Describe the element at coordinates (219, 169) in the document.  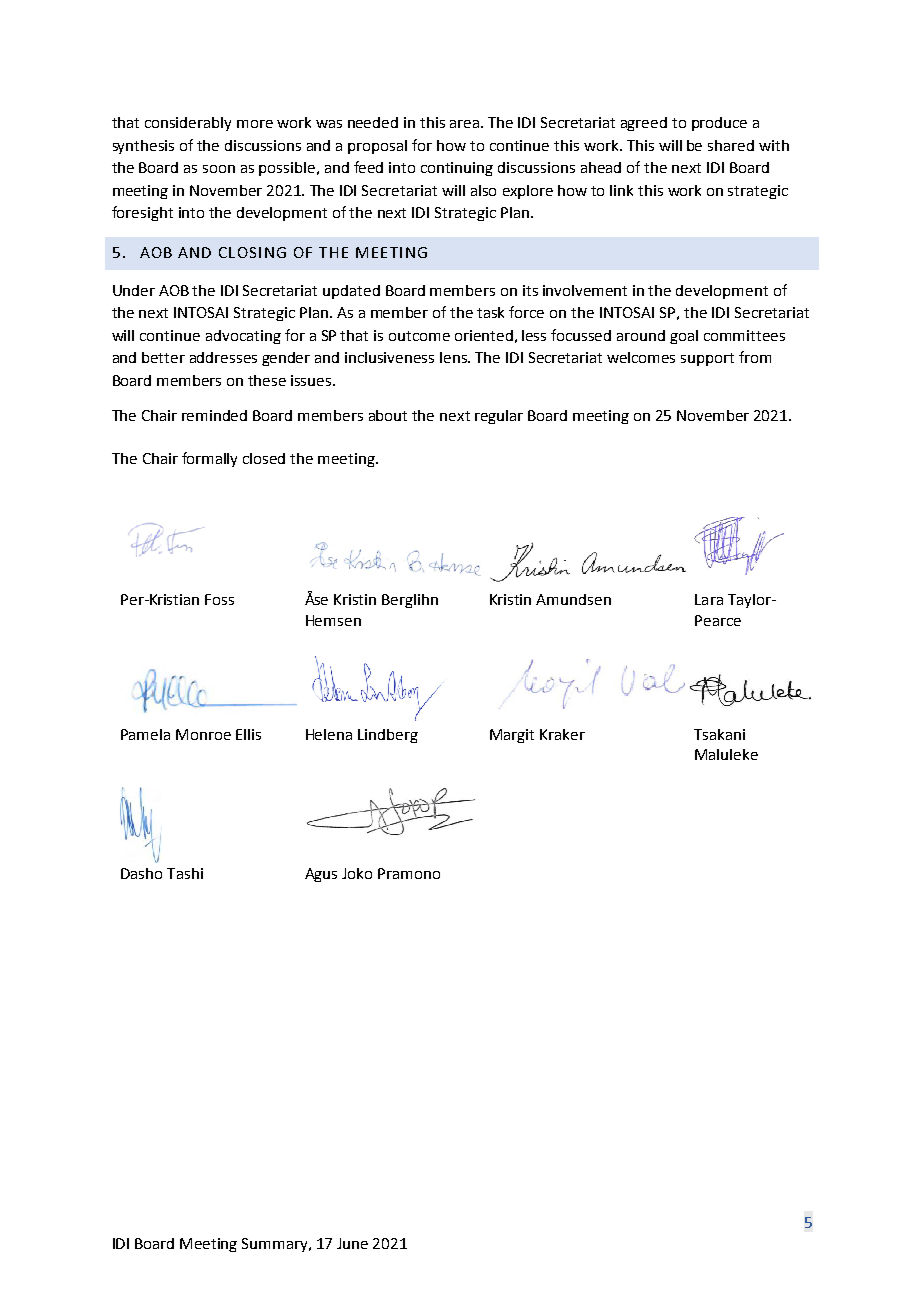
I see `soon` at that location.
